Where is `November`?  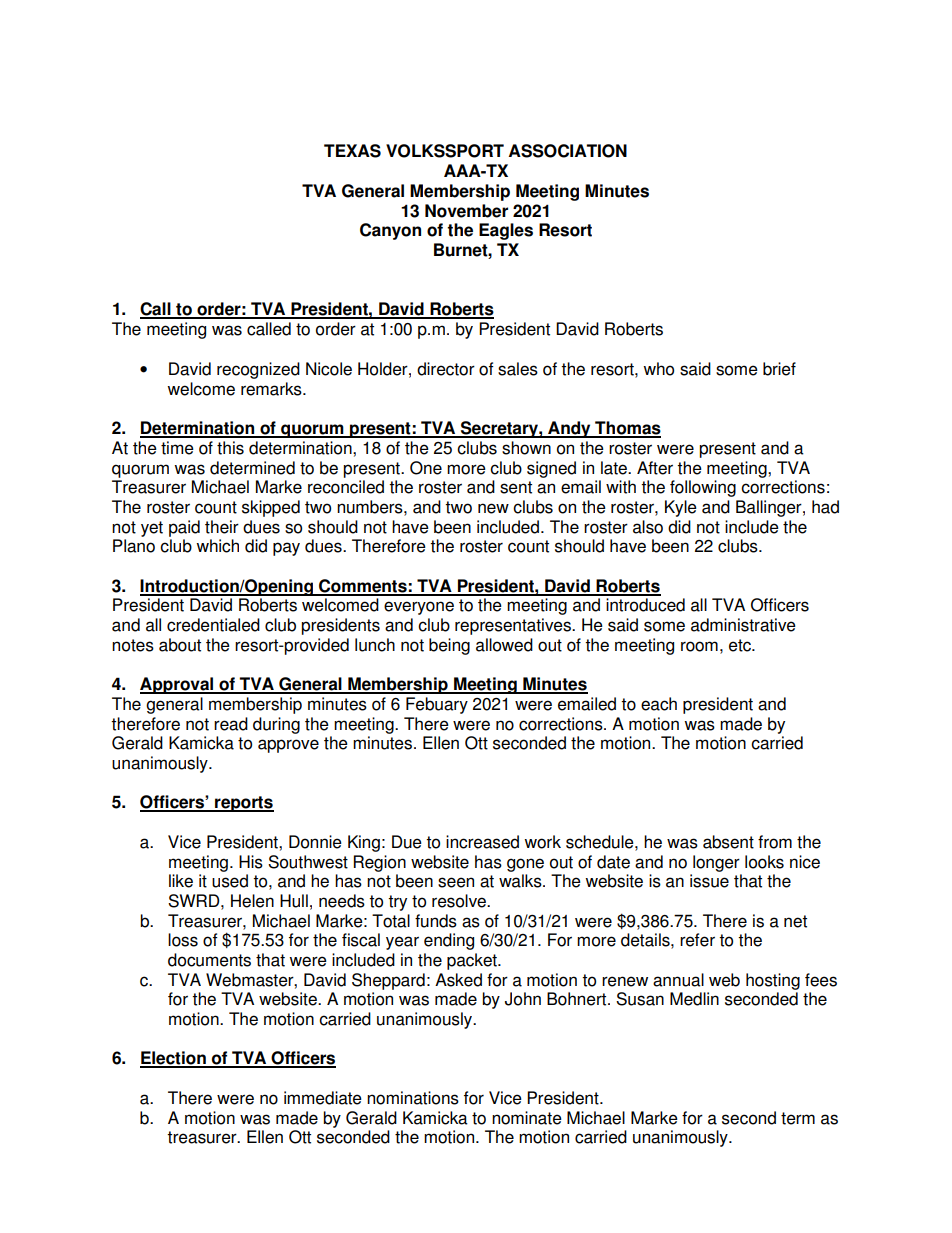
November is located at coordinates (466, 211).
